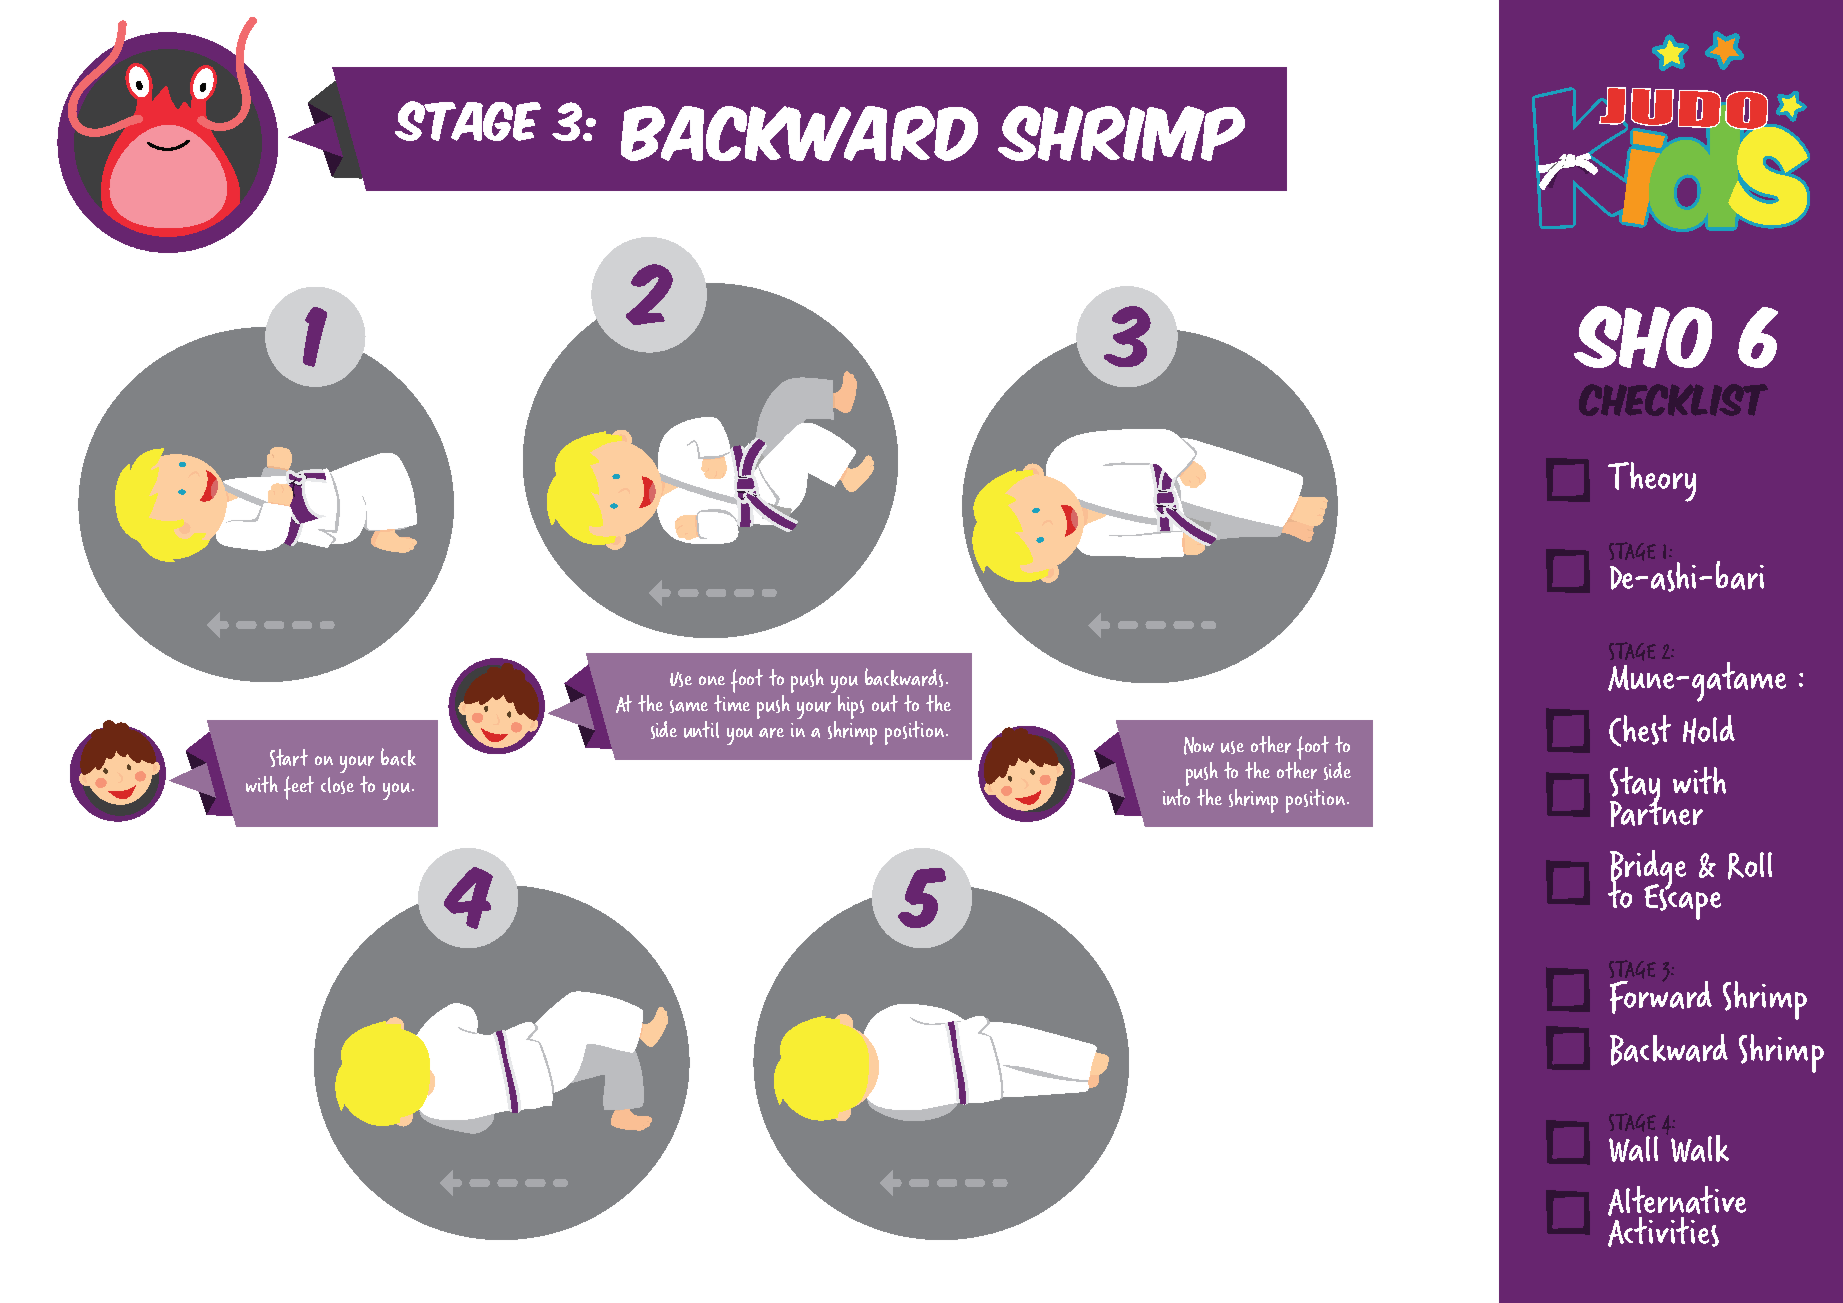  What do you see at coordinates (1633, 1149) in the document?
I see `Wall` at bounding box center [1633, 1149].
